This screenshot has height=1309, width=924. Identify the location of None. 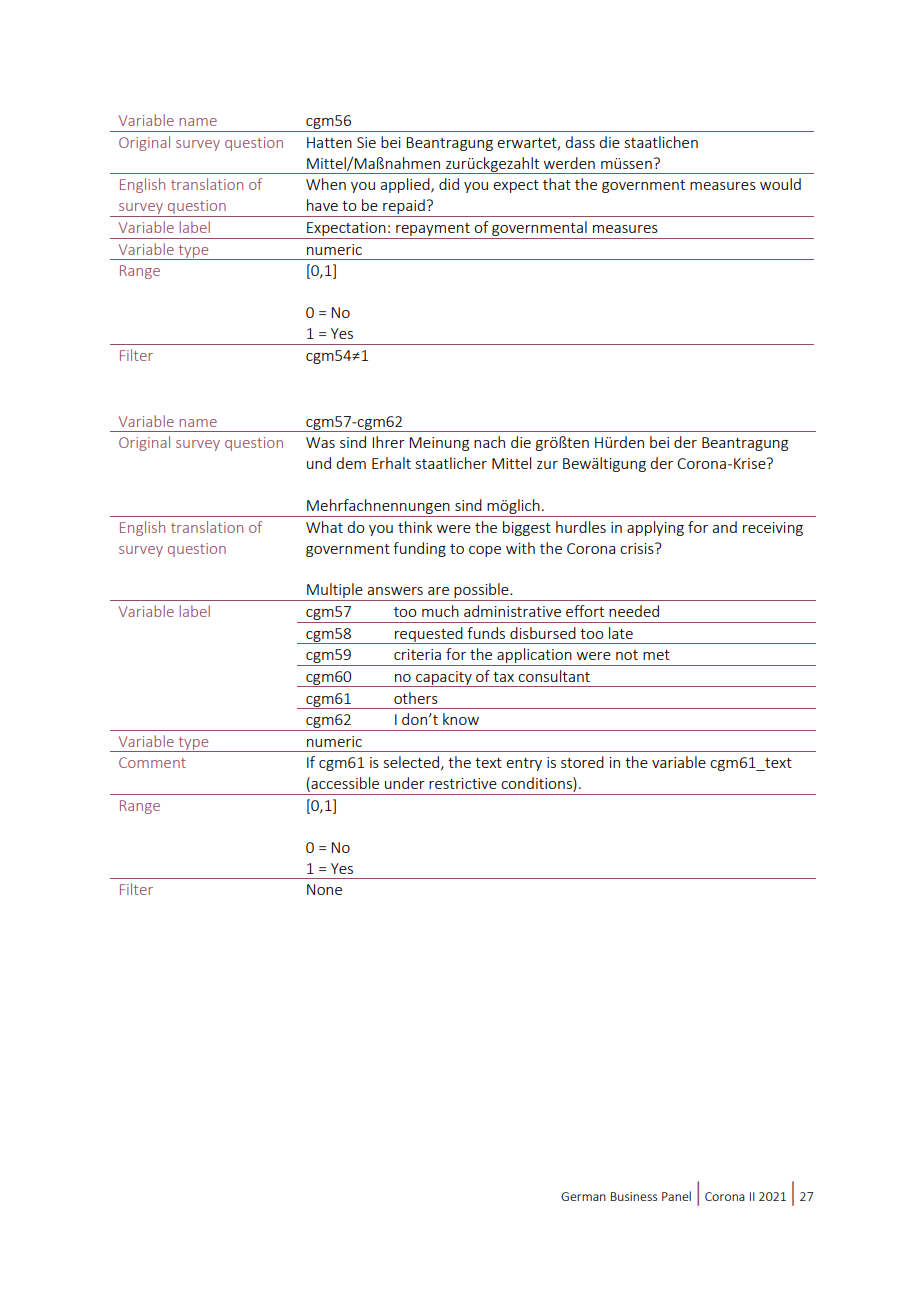
(324, 889).
